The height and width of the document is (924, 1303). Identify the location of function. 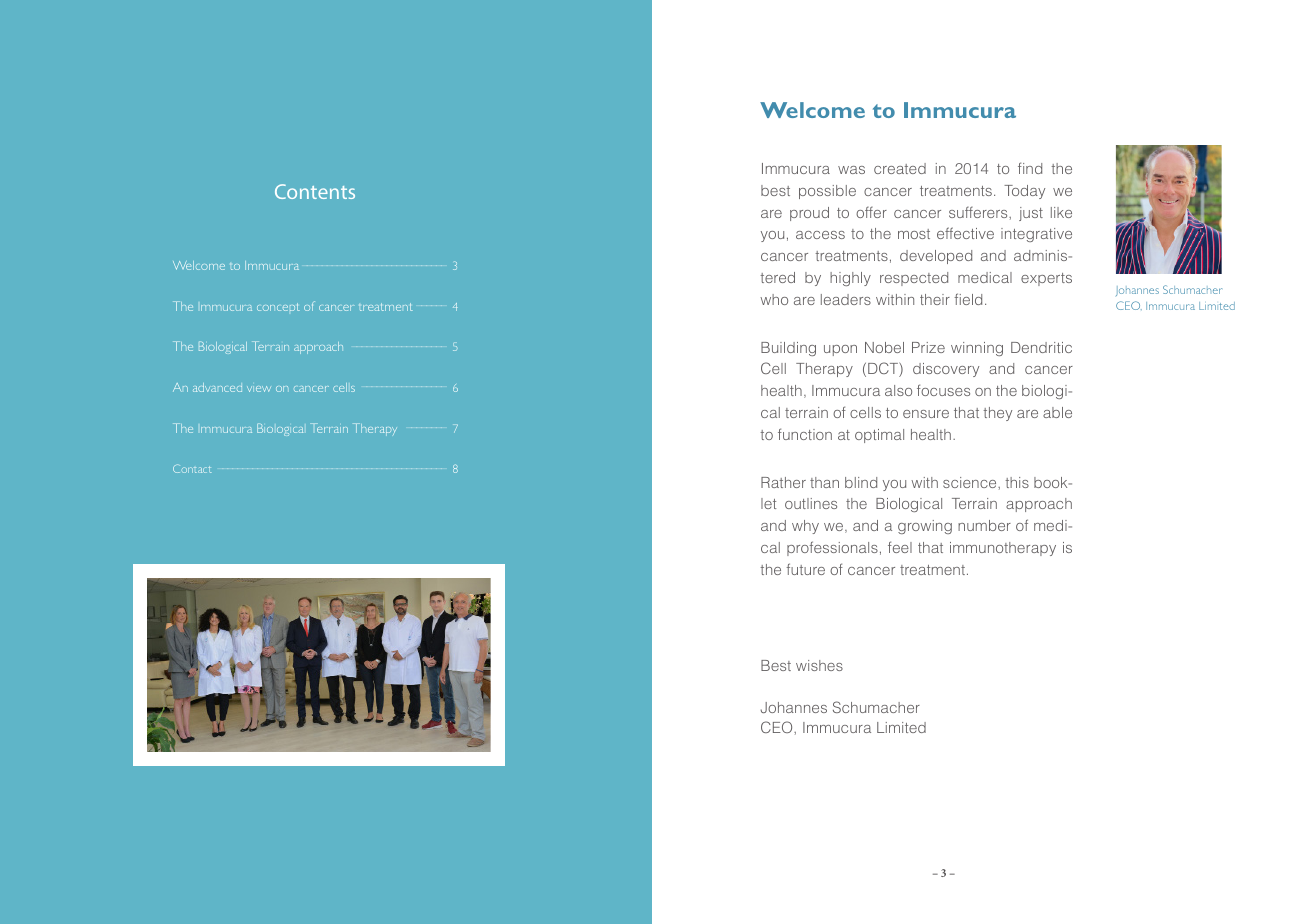
(805, 434).
